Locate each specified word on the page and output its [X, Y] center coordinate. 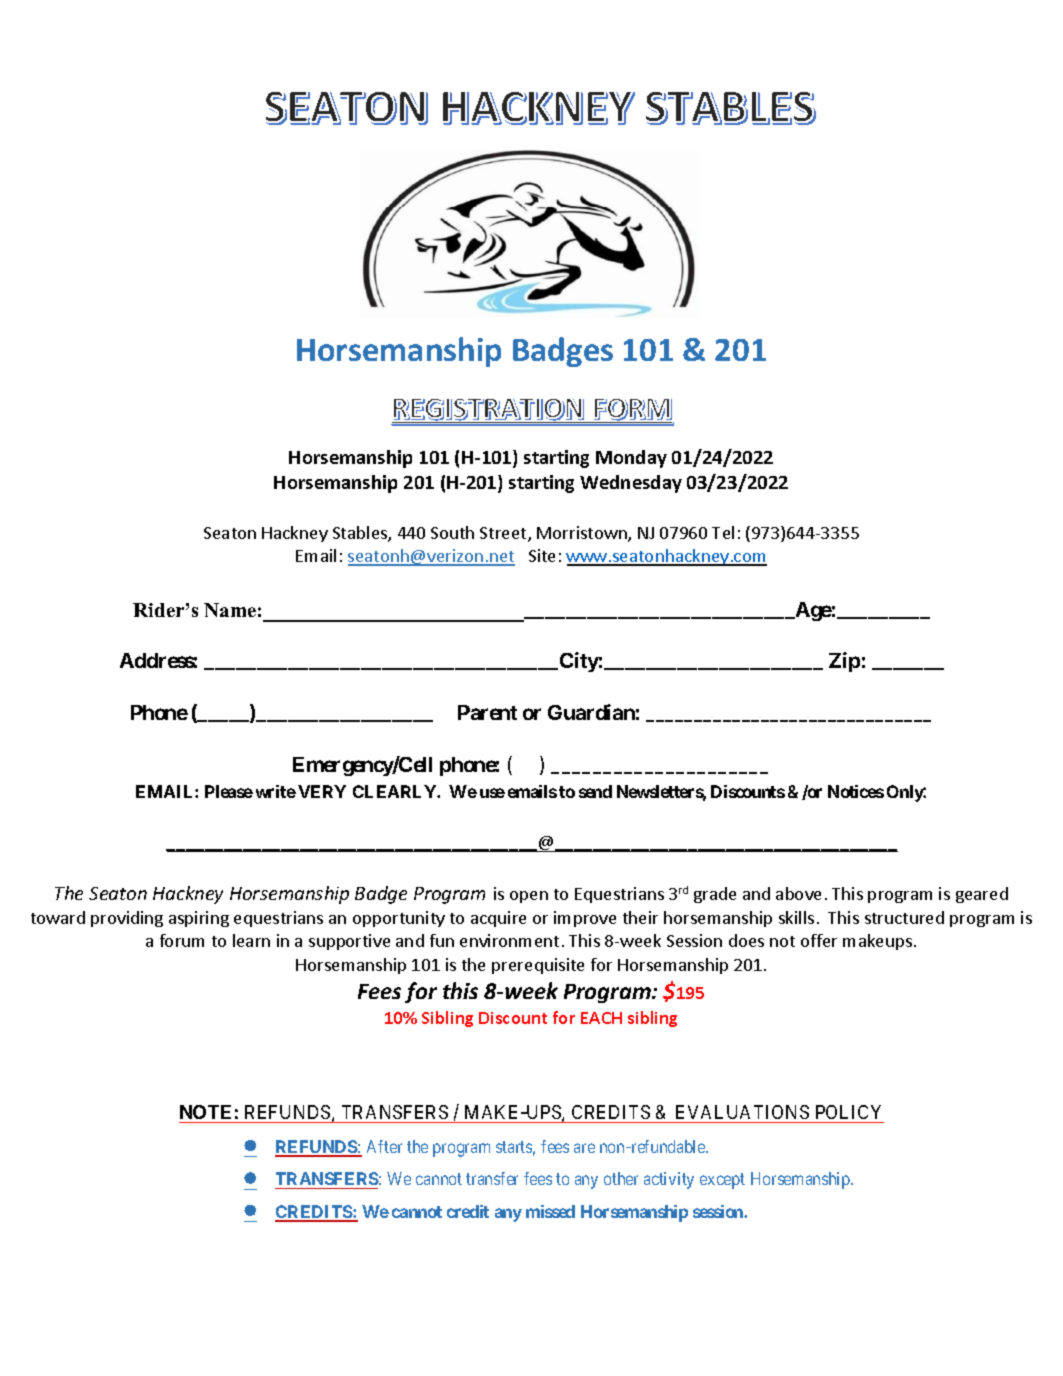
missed [550, 1211]
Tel [723, 532]
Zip [844, 662]
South [452, 532]
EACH [601, 1018]
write [276, 791]
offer [819, 940]
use [492, 793]
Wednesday [631, 484]
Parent [487, 712]
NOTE [205, 1112]
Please [229, 791]
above [798, 893]
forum [182, 940]
